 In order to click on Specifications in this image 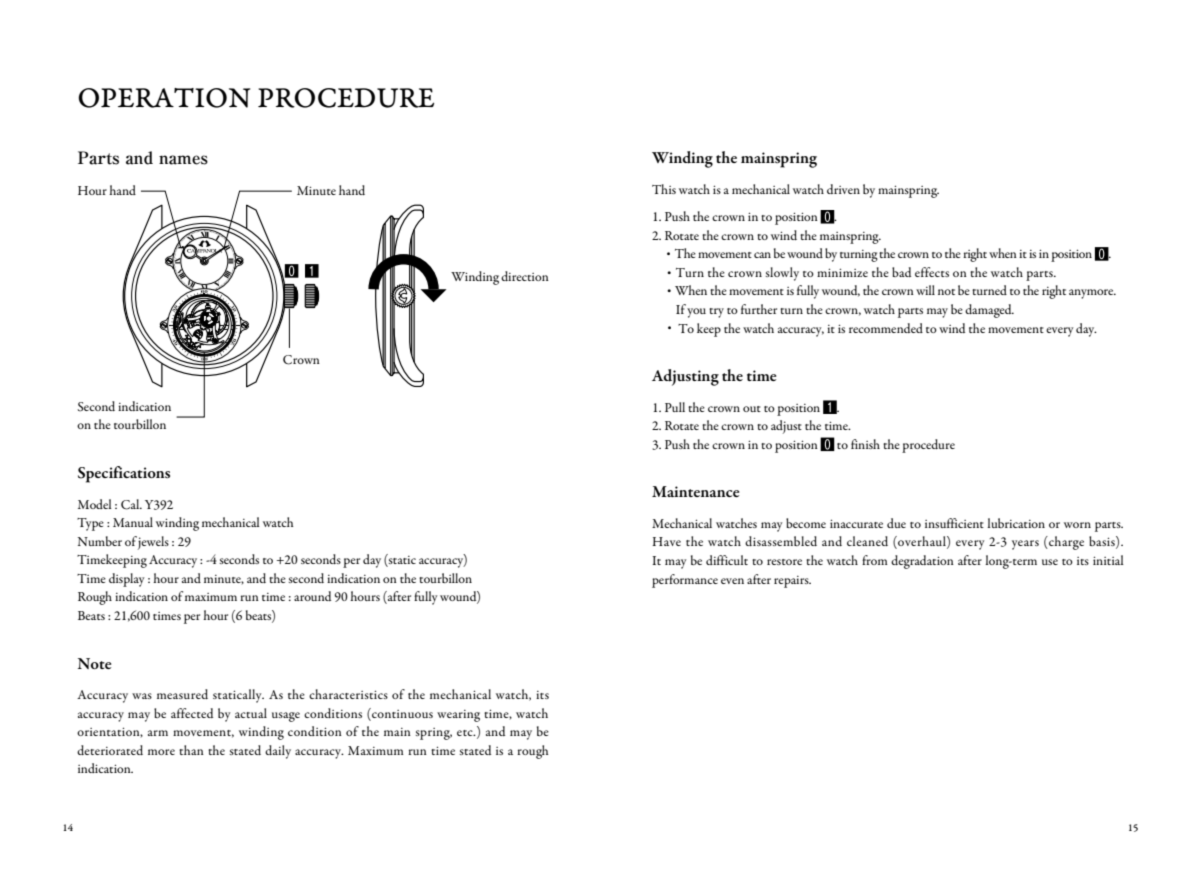, I will do `click(124, 474)`.
